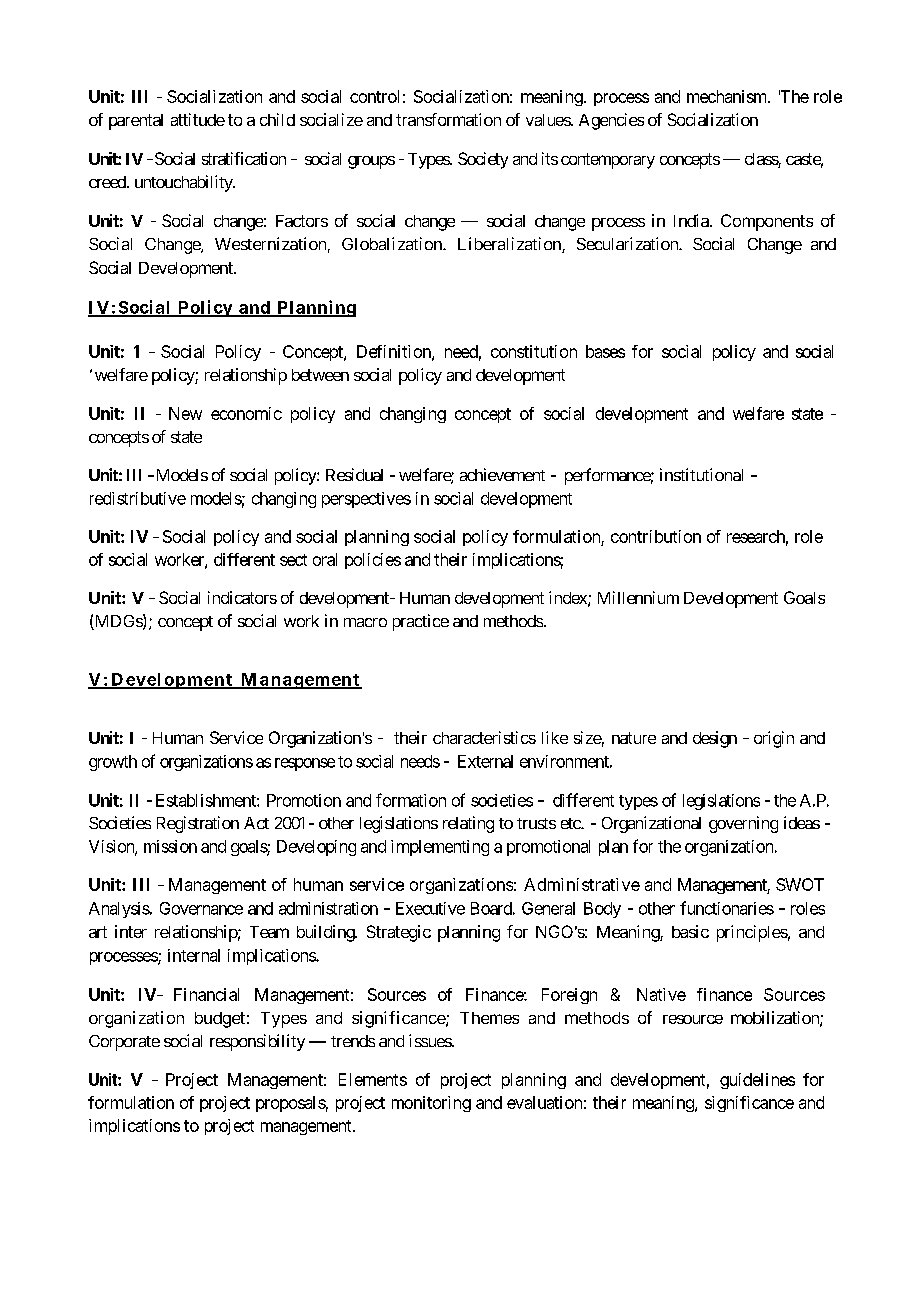 Image resolution: width=924 pixels, height=1308 pixels. What do you see at coordinates (220, 1020) in the screenshot?
I see `budget` at bounding box center [220, 1020].
